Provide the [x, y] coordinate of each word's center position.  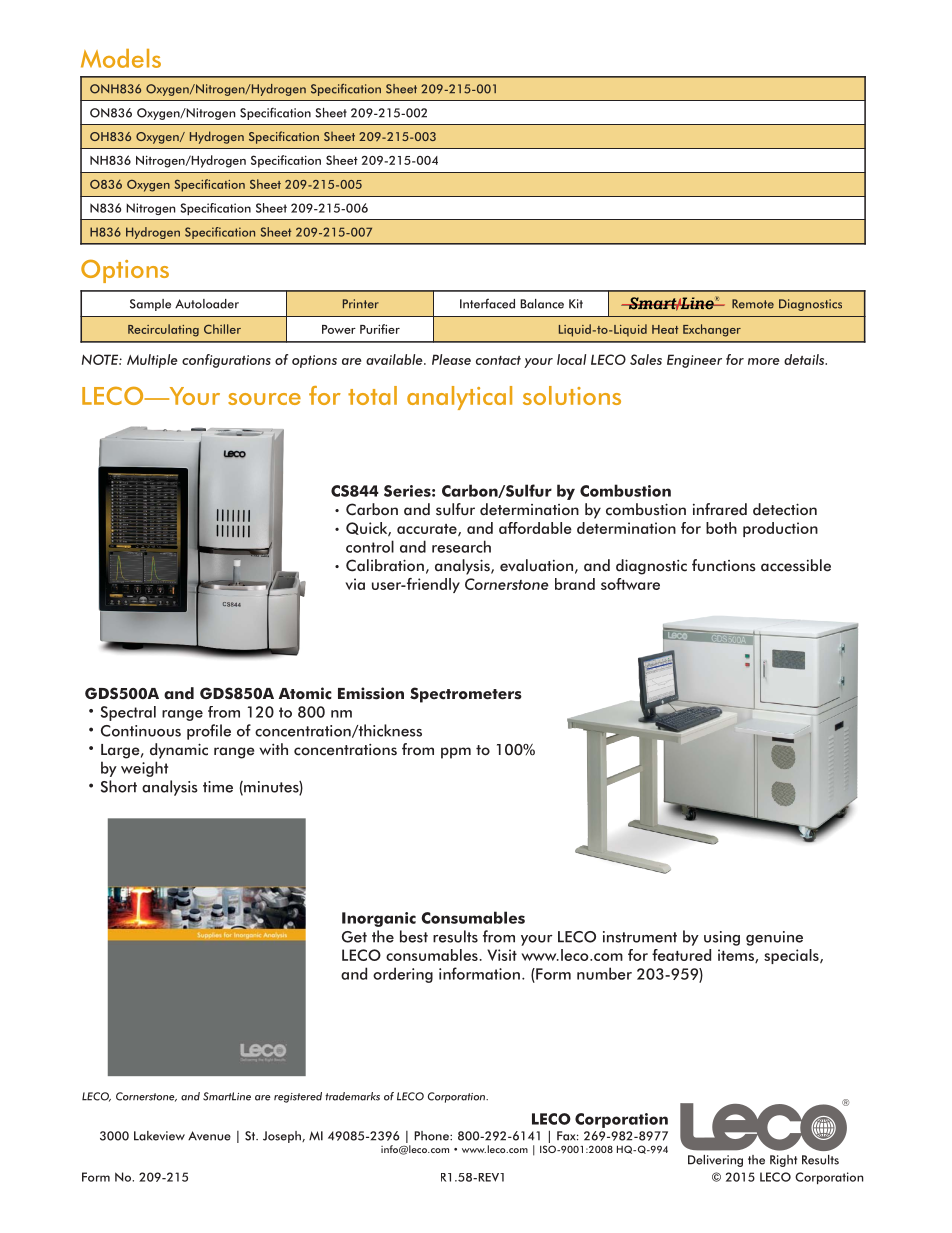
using [722, 938]
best [414, 936]
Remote [753, 304]
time [218, 787]
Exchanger [712, 330]
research [461, 546]
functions [724, 565]
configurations [226, 361]
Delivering [715, 1161]
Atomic [305, 693]
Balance [542, 304]
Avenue [209, 1136]
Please [451, 359]
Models [121, 58]
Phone [432, 1136]
